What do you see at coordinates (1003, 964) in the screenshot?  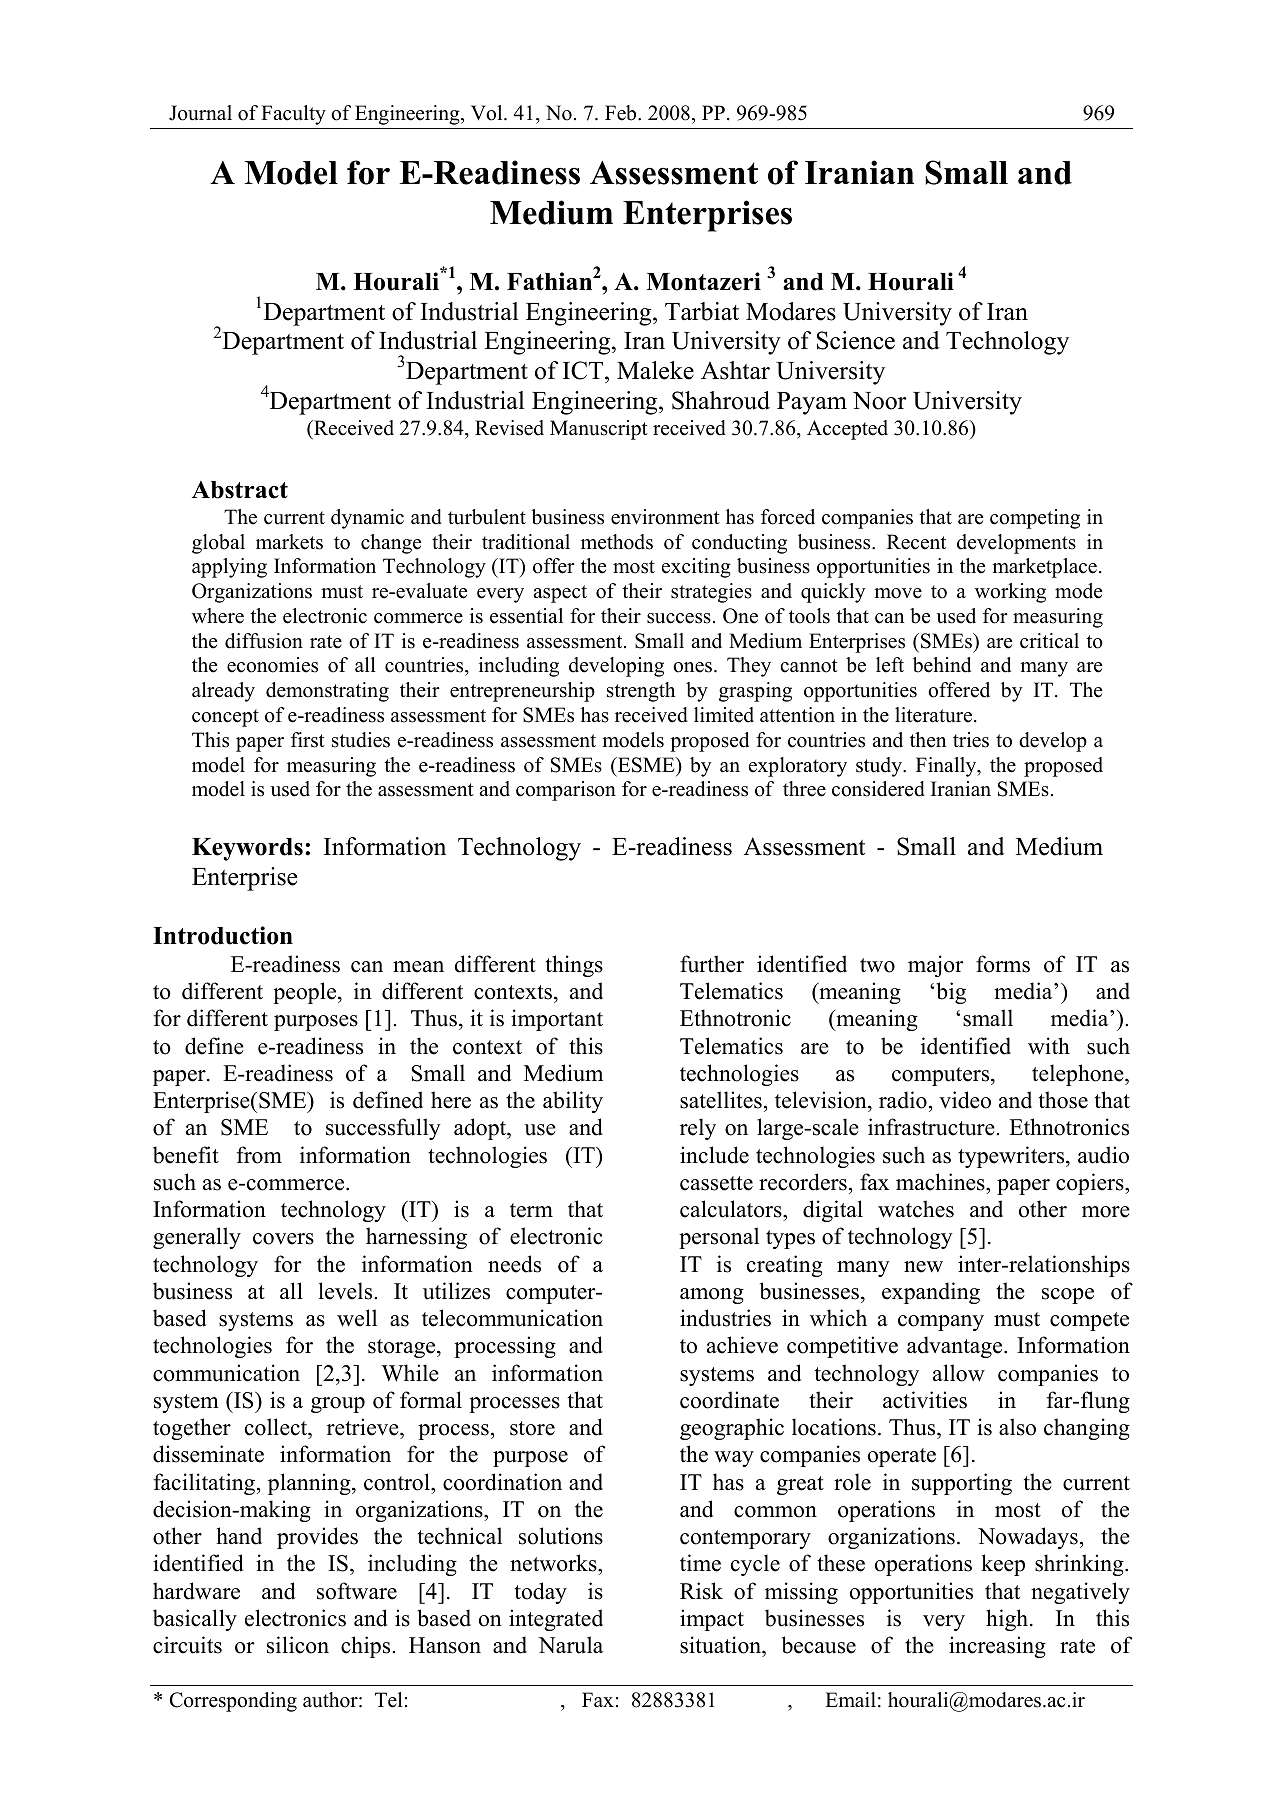 I see `forms` at bounding box center [1003, 964].
